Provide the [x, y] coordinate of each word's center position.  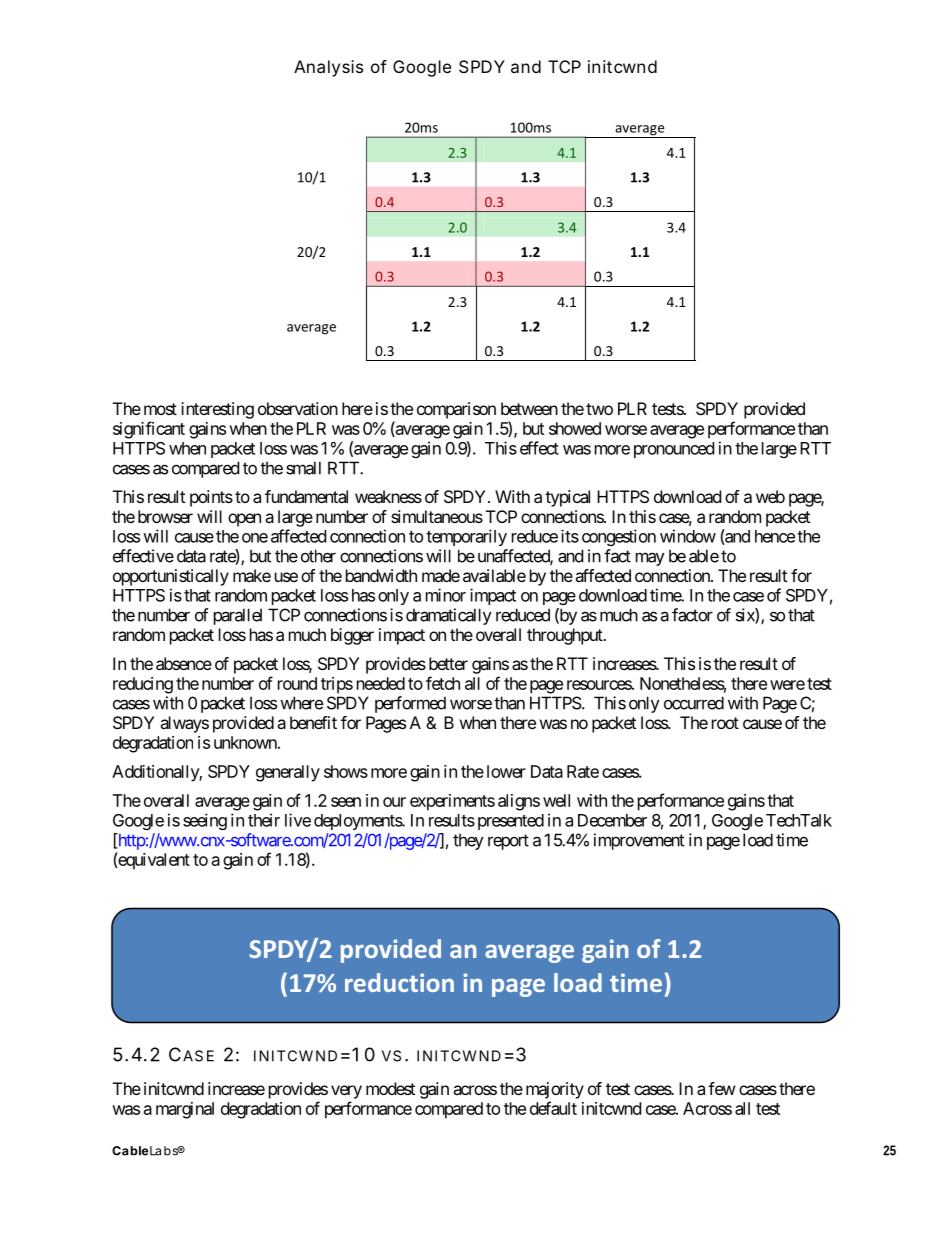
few [722, 1088]
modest [390, 1088]
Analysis [328, 68]
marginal [185, 1110]
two [599, 409]
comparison [456, 410]
